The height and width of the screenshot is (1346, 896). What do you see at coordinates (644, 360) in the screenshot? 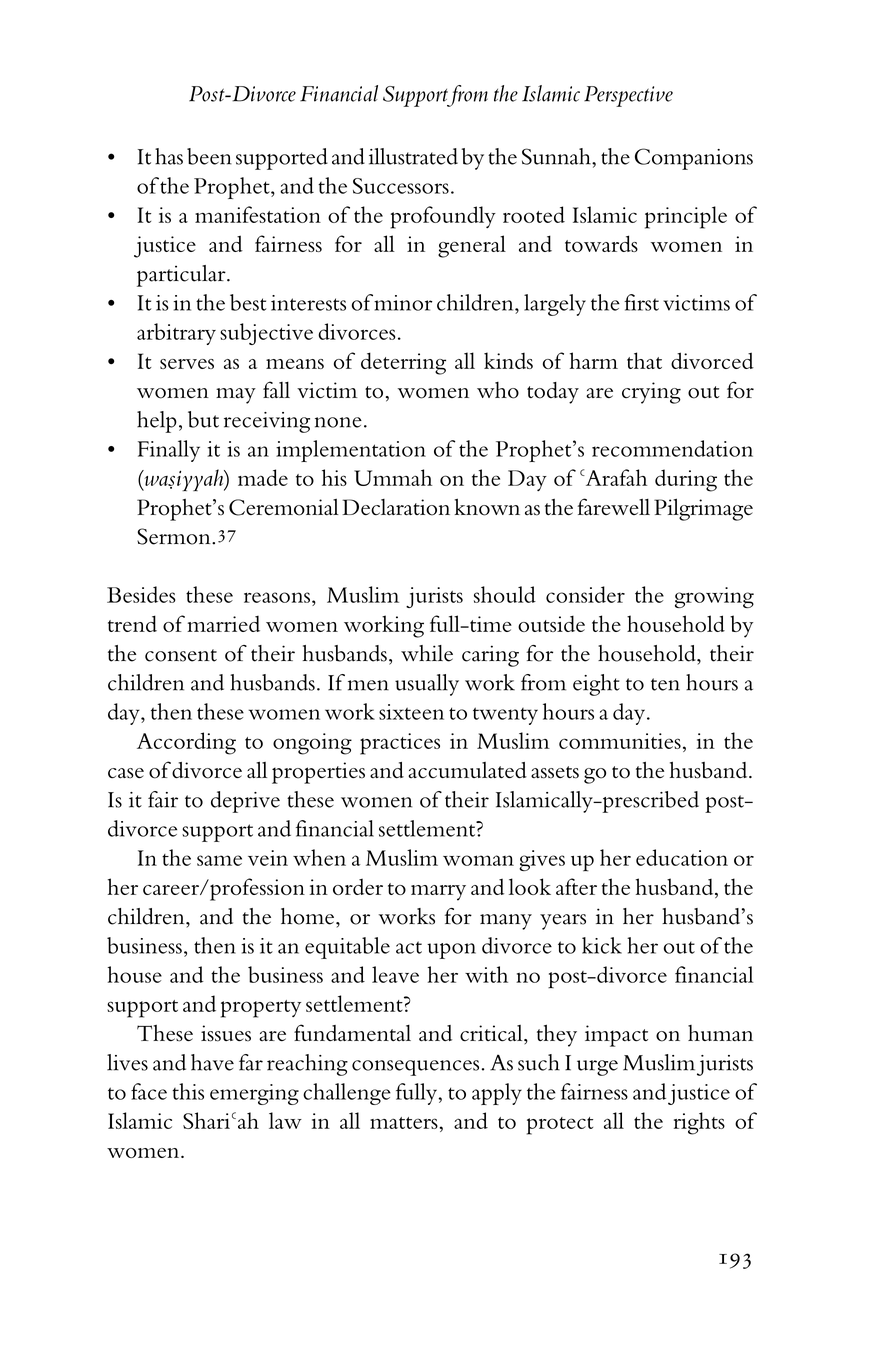
I see `that` at bounding box center [644, 360].
